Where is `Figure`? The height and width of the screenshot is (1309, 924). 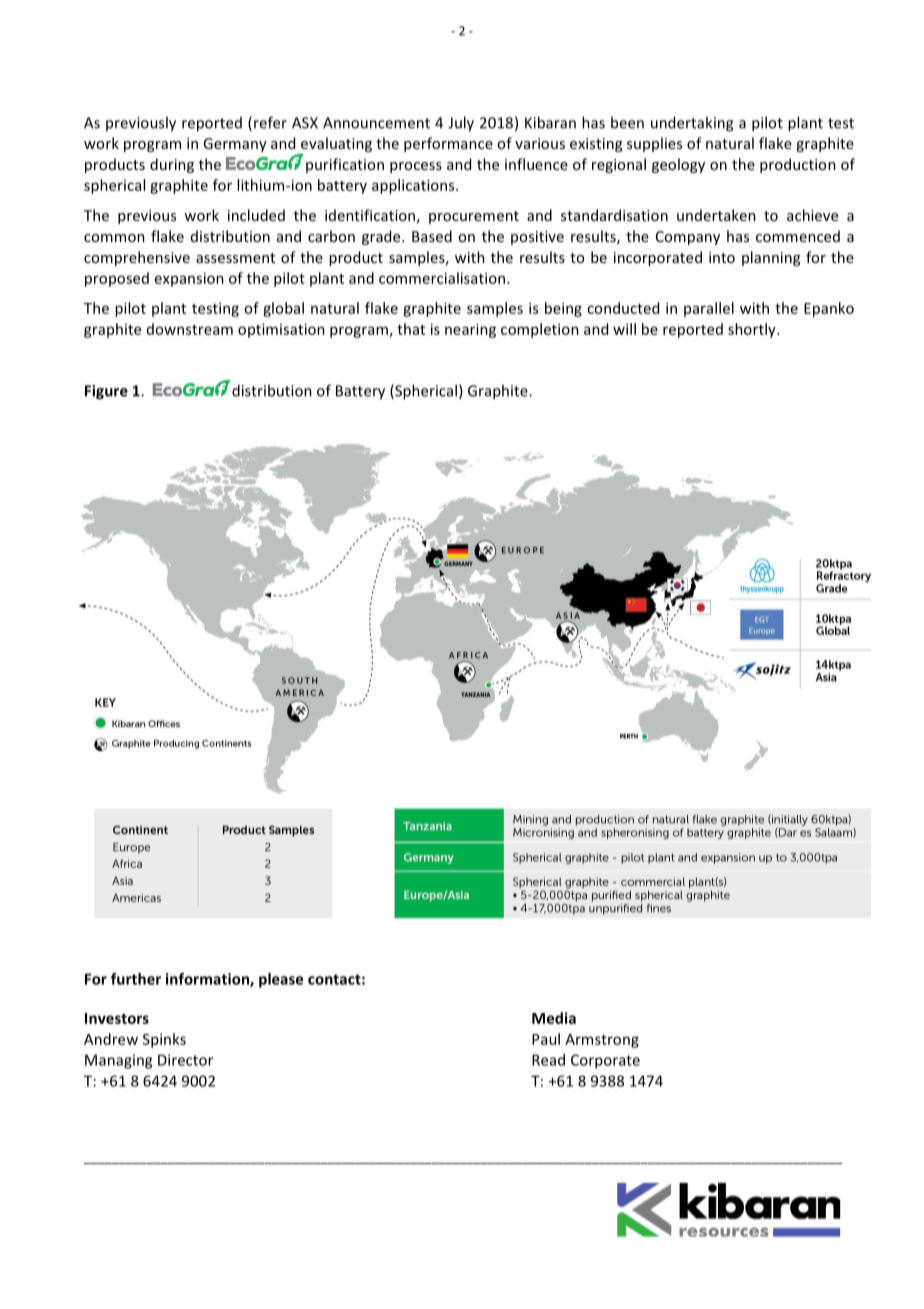 Figure is located at coordinates (106, 392).
